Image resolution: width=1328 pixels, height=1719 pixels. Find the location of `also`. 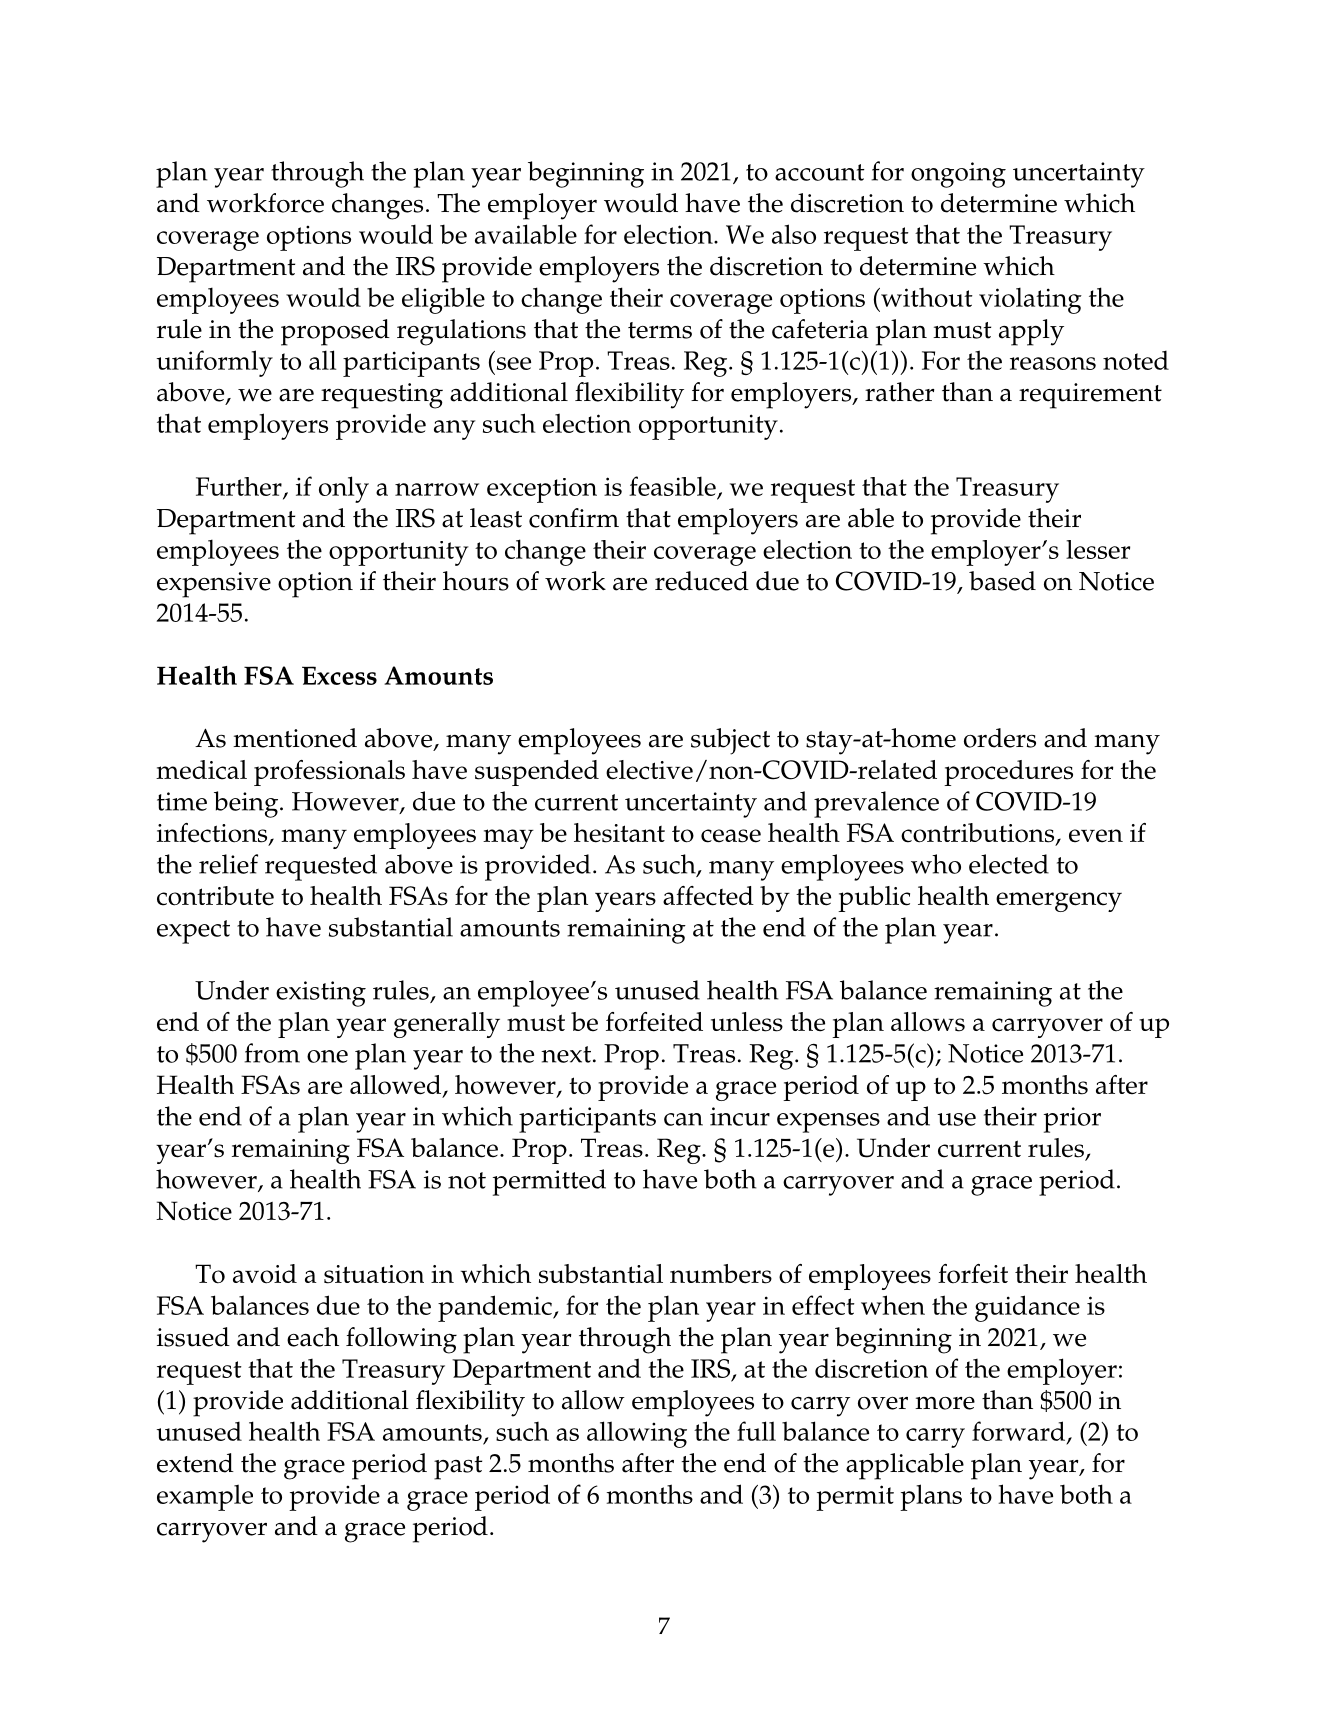

also is located at coordinates (794, 234).
